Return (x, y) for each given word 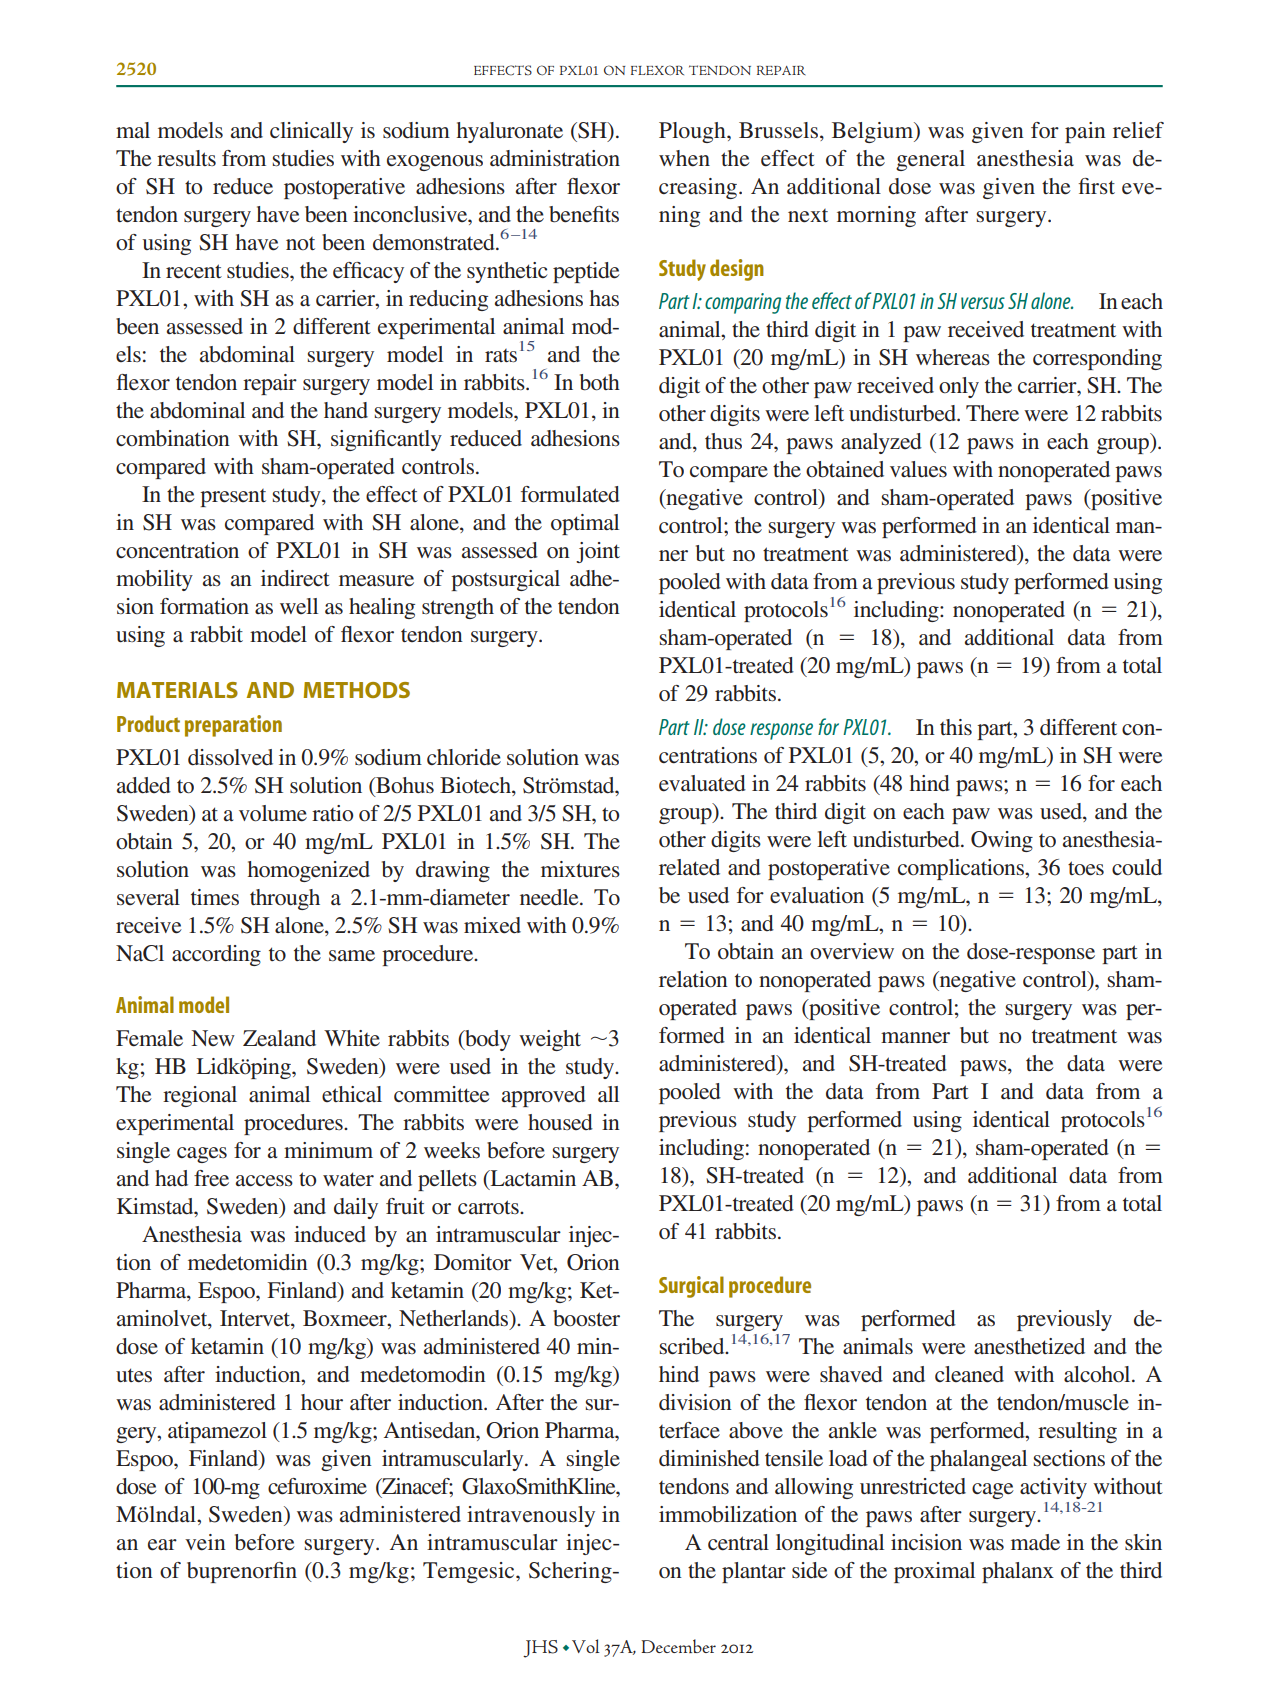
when (684, 158)
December (678, 1646)
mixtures (580, 869)
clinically (311, 132)
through (285, 899)
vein (205, 1542)
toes (1086, 868)
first (1096, 186)
